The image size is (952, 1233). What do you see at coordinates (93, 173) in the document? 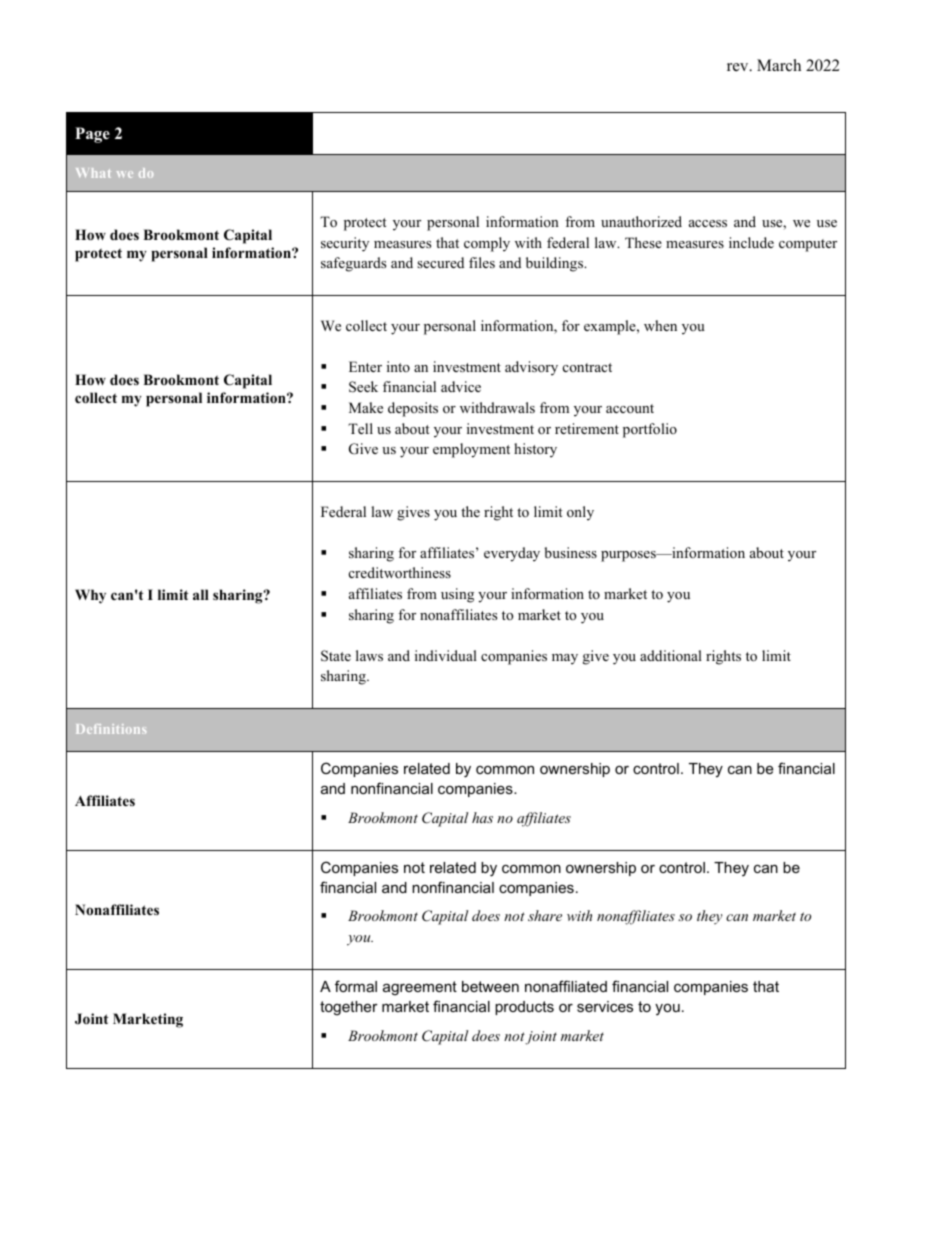
I see `What` at bounding box center [93, 173].
